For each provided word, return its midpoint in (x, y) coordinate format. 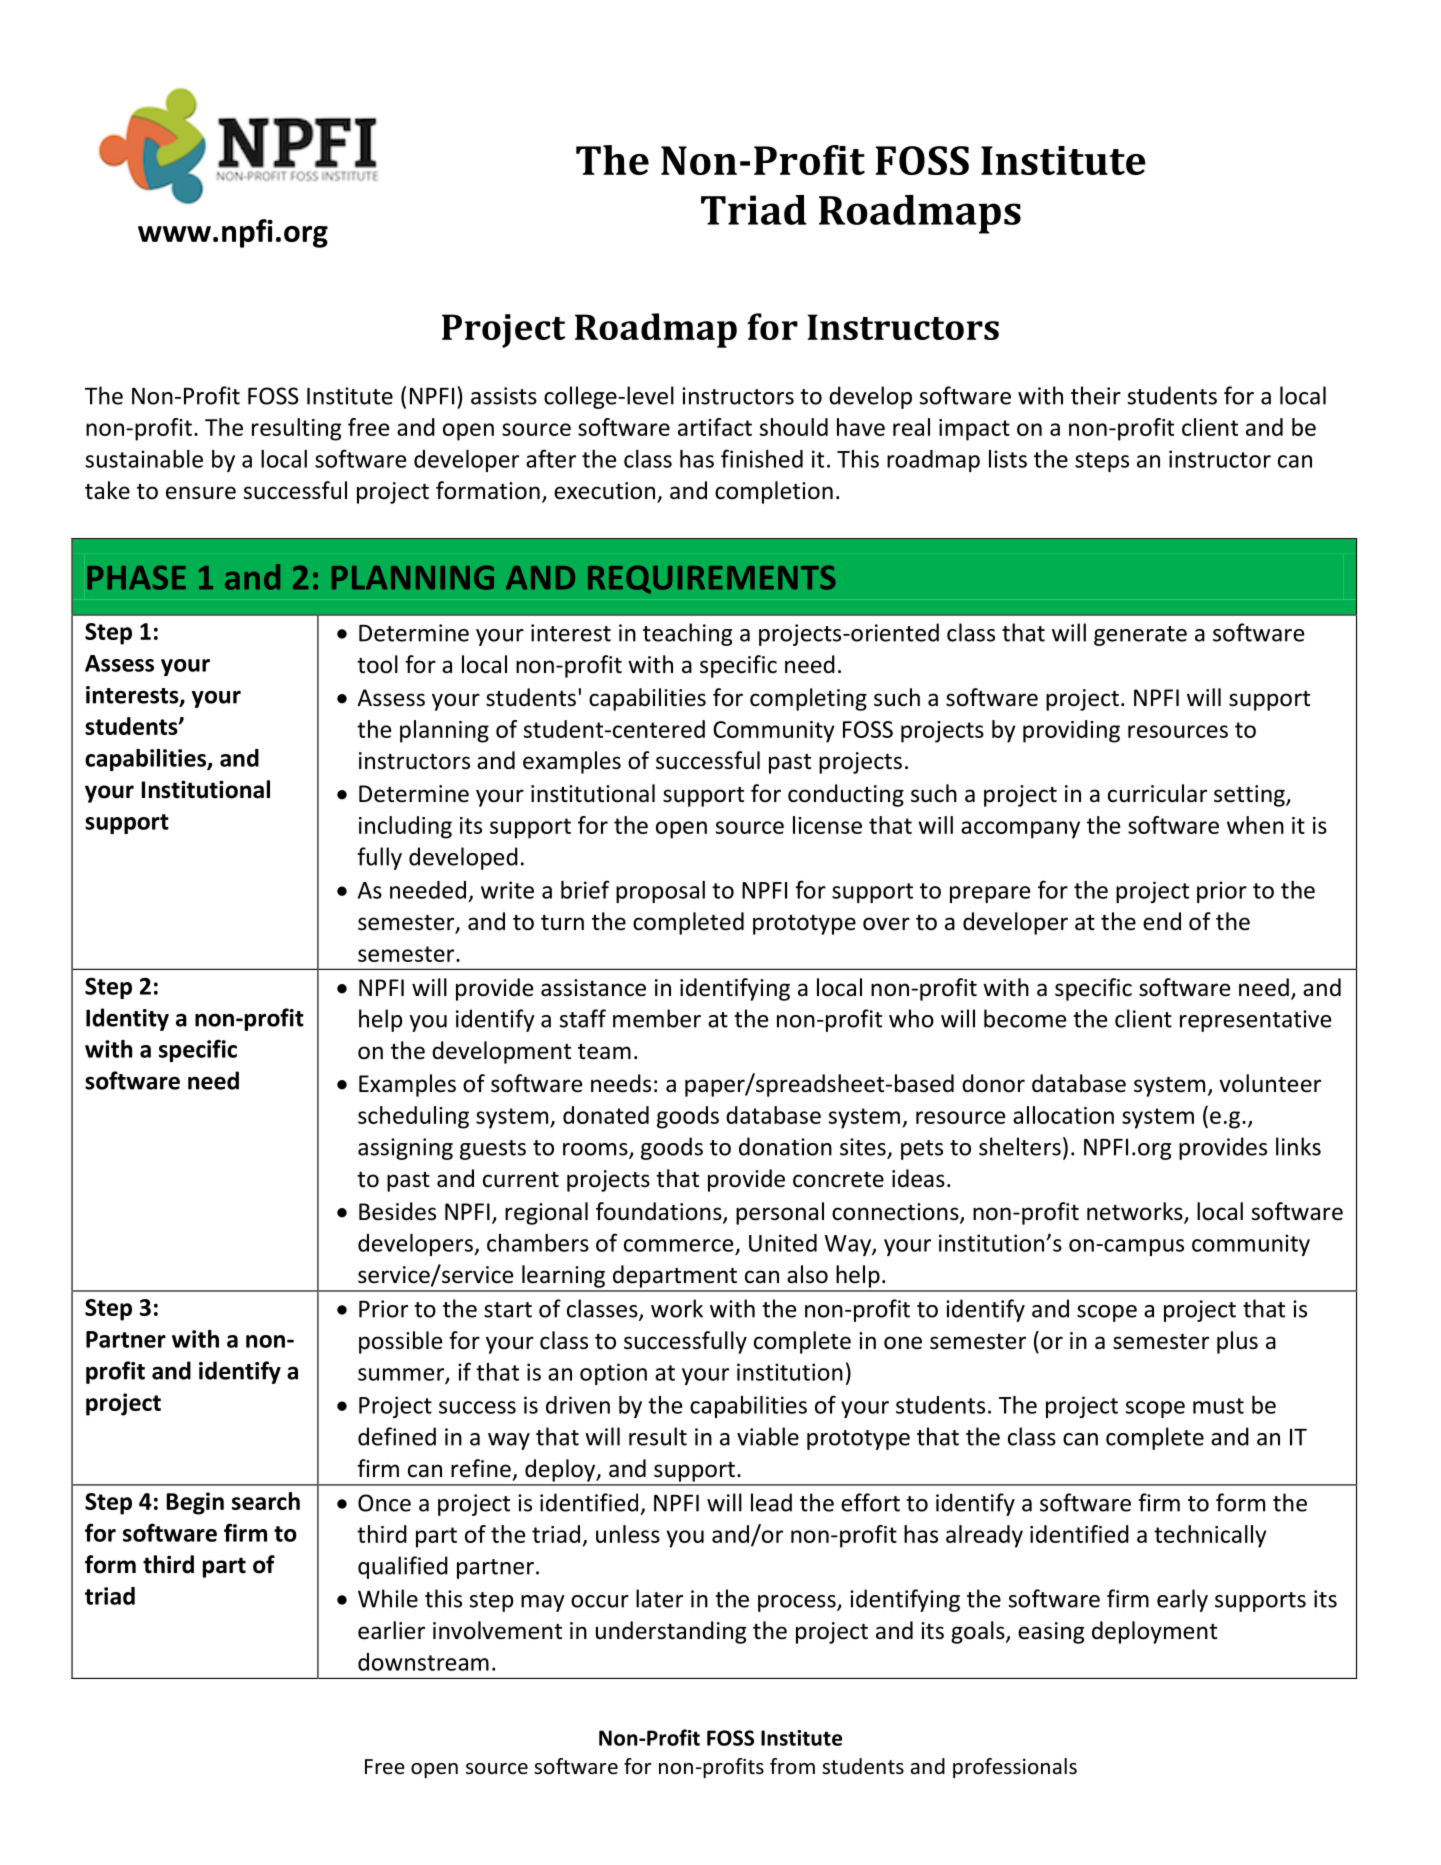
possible (400, 1342)
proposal (660, 892)
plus (1237, 1342)
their (1096, 395)
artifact (715, 427)
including (405, 827)
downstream (423, 1662)
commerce (678, 1245)
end (1162, 921)
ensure (201, 493)
